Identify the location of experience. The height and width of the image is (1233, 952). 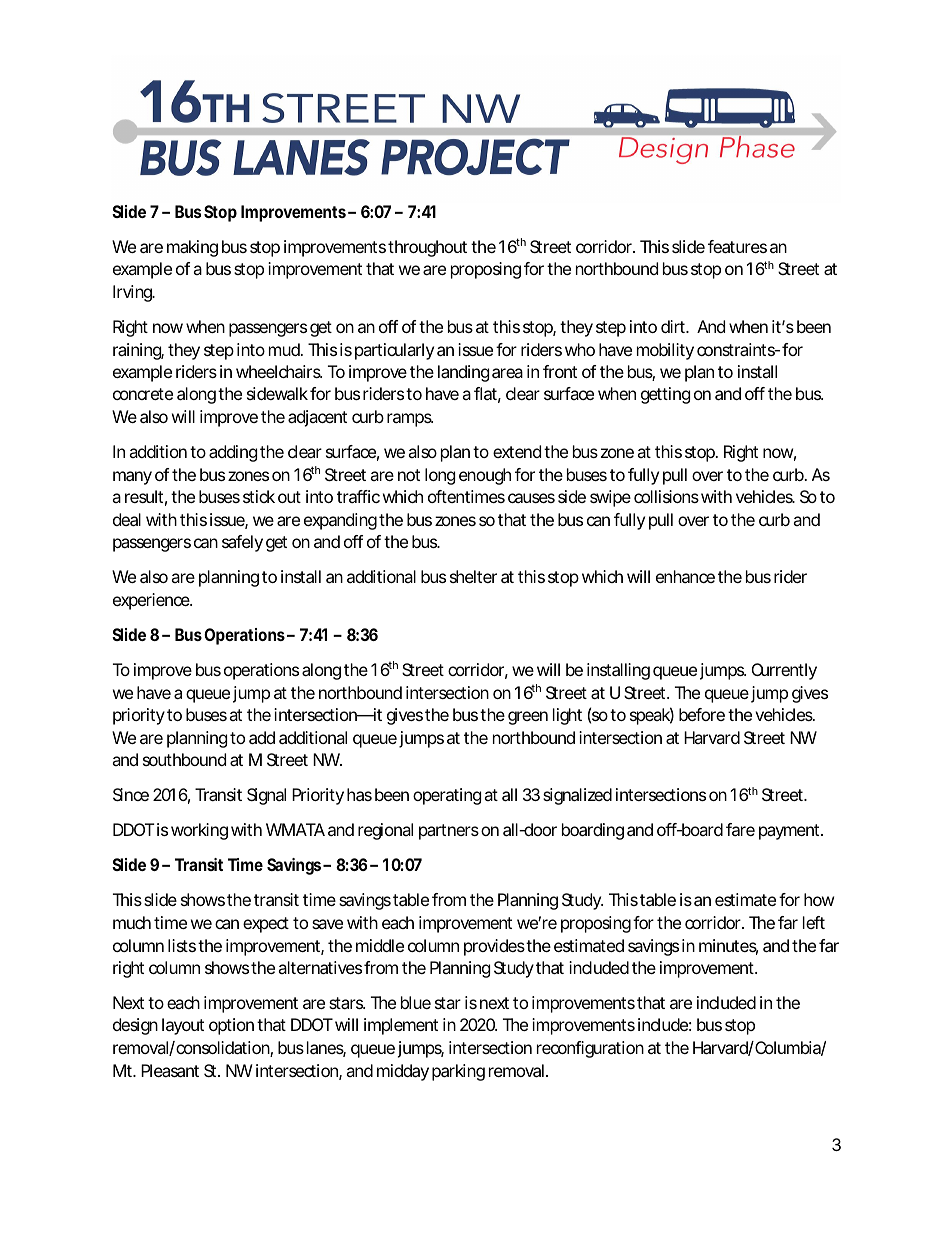
(152, 601).
